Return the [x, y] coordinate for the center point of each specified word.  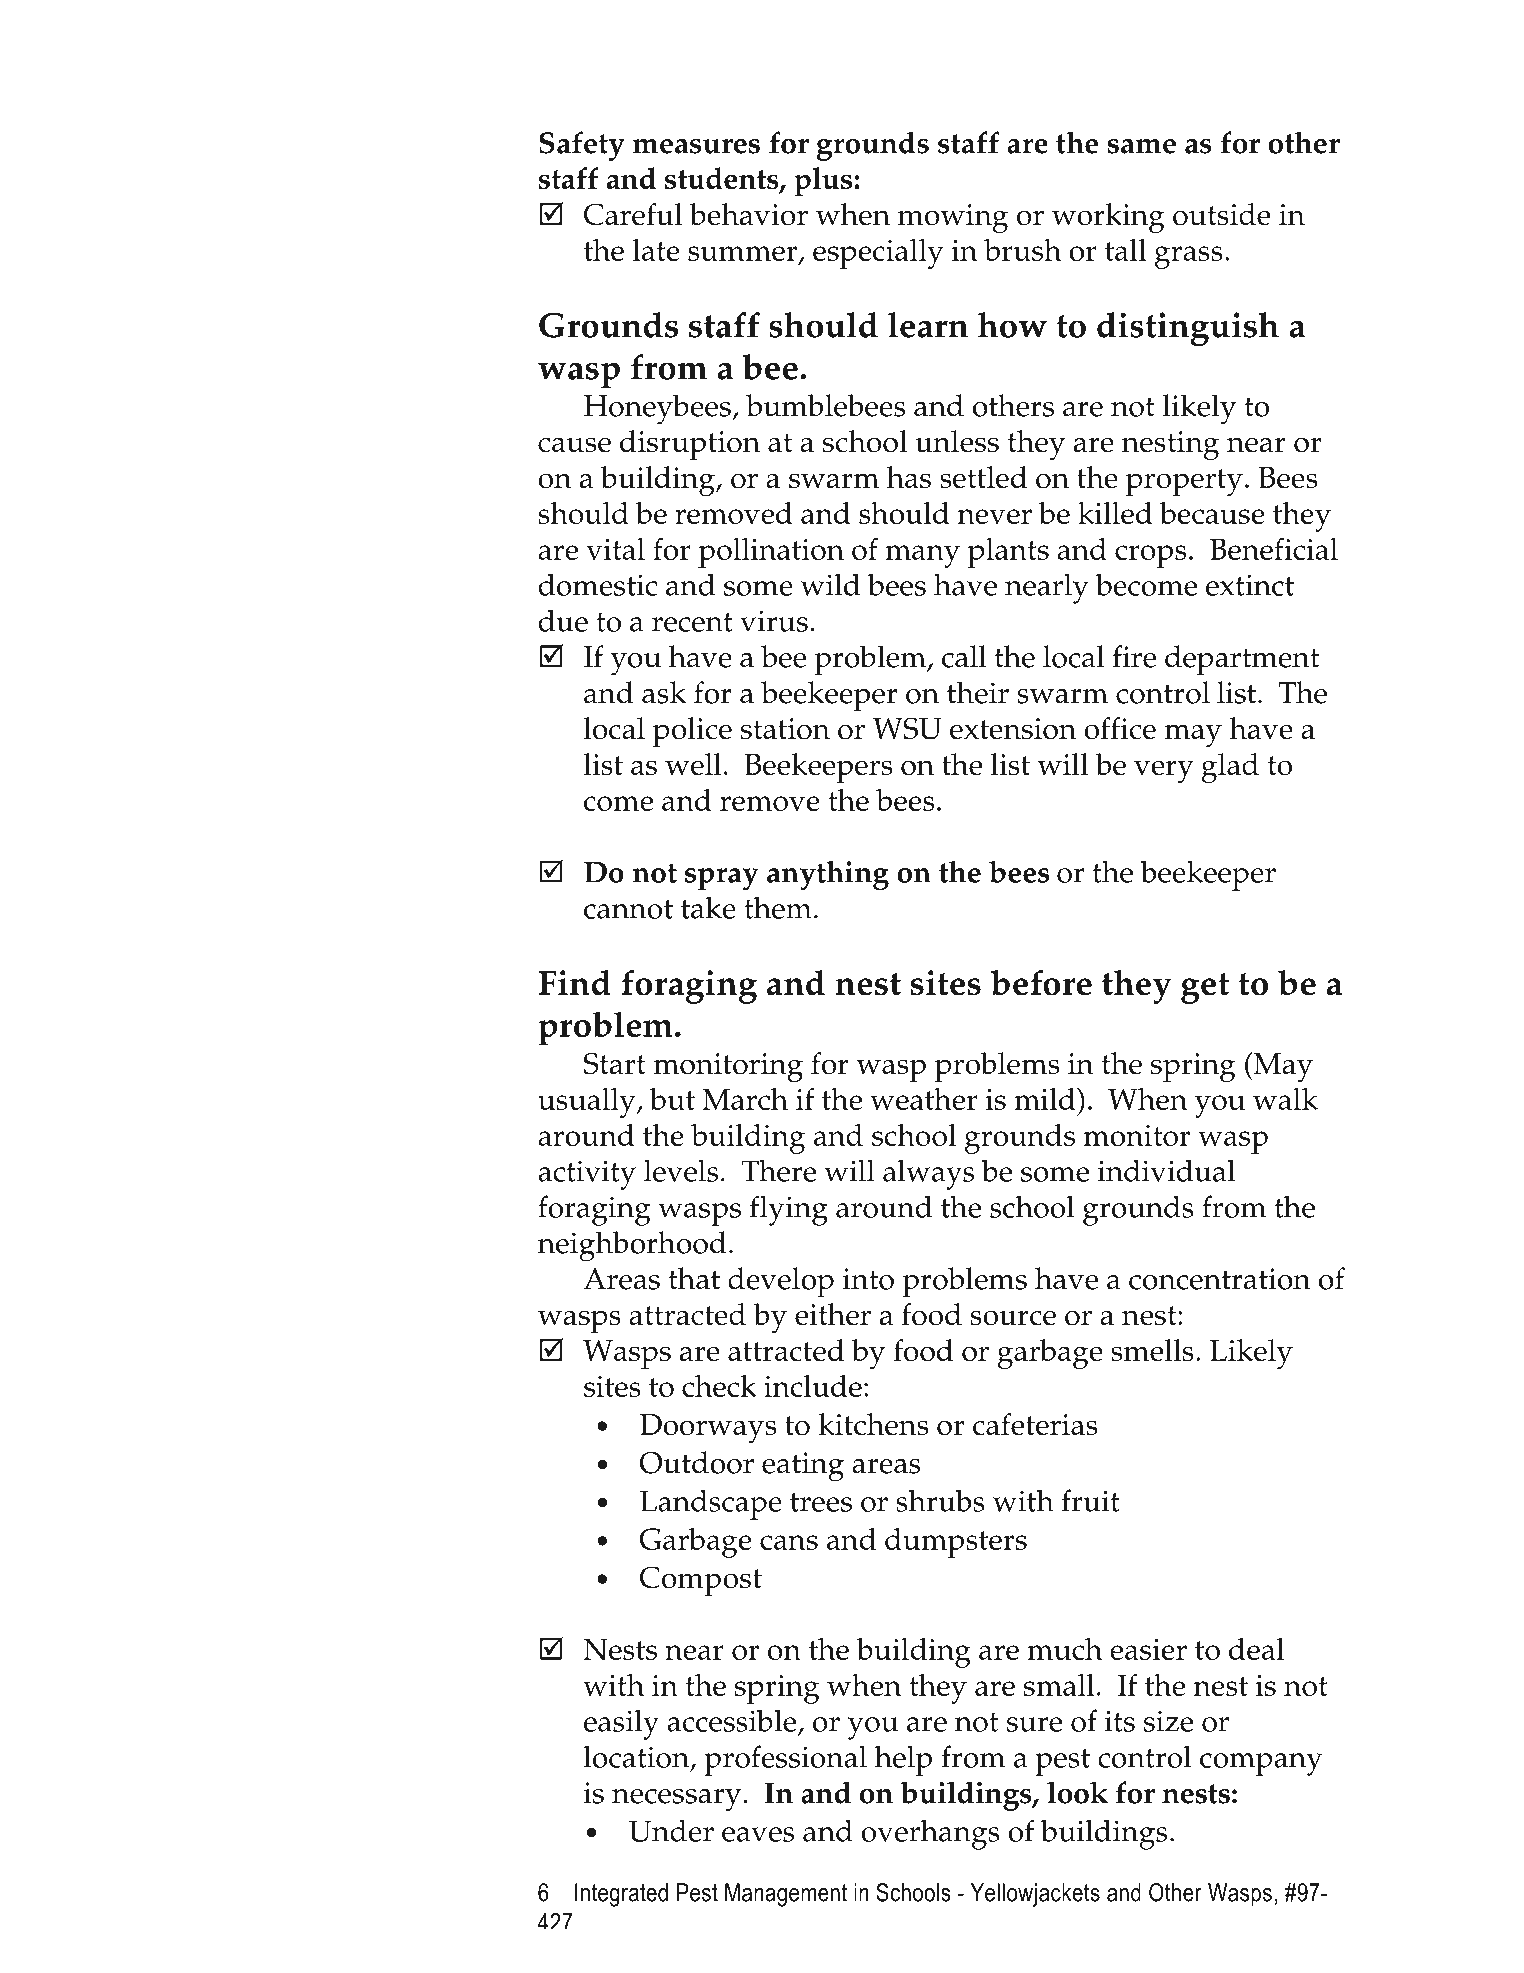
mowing [953, 219]
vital [615, 549]
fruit [1091, 1500]
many [922, 556]
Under [671, 1830]
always [928, 1174]
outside [1221, 214]
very [1164, 771]
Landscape [711, 1504]
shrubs [940, 1500]
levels [681, 1170]
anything [828, 875]
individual [1166, 1170]
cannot [628, 909]
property [1184, 482]
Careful [633, 214]
